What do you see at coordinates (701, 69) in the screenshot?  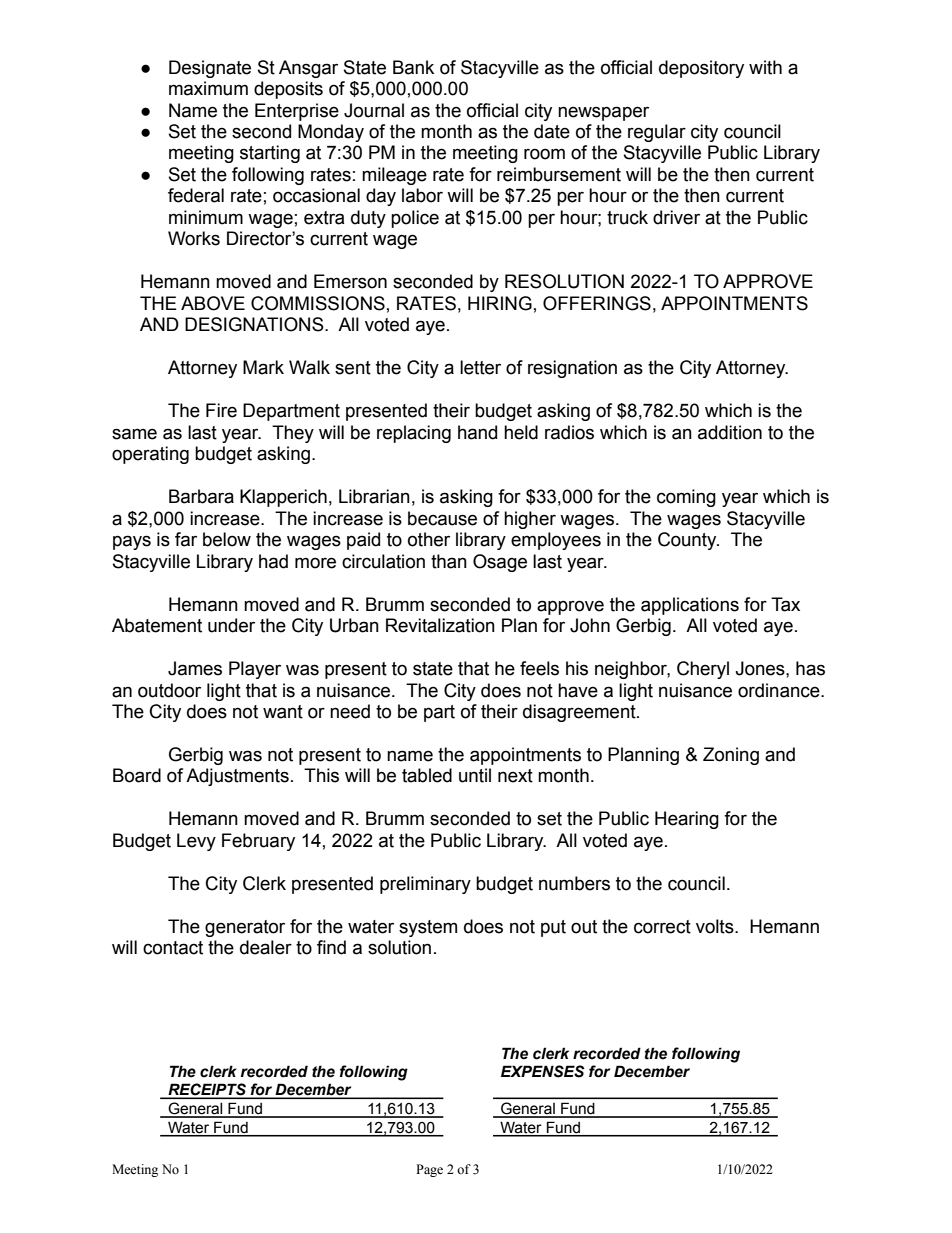 I see `depository` at bounding box center [701, 69].
